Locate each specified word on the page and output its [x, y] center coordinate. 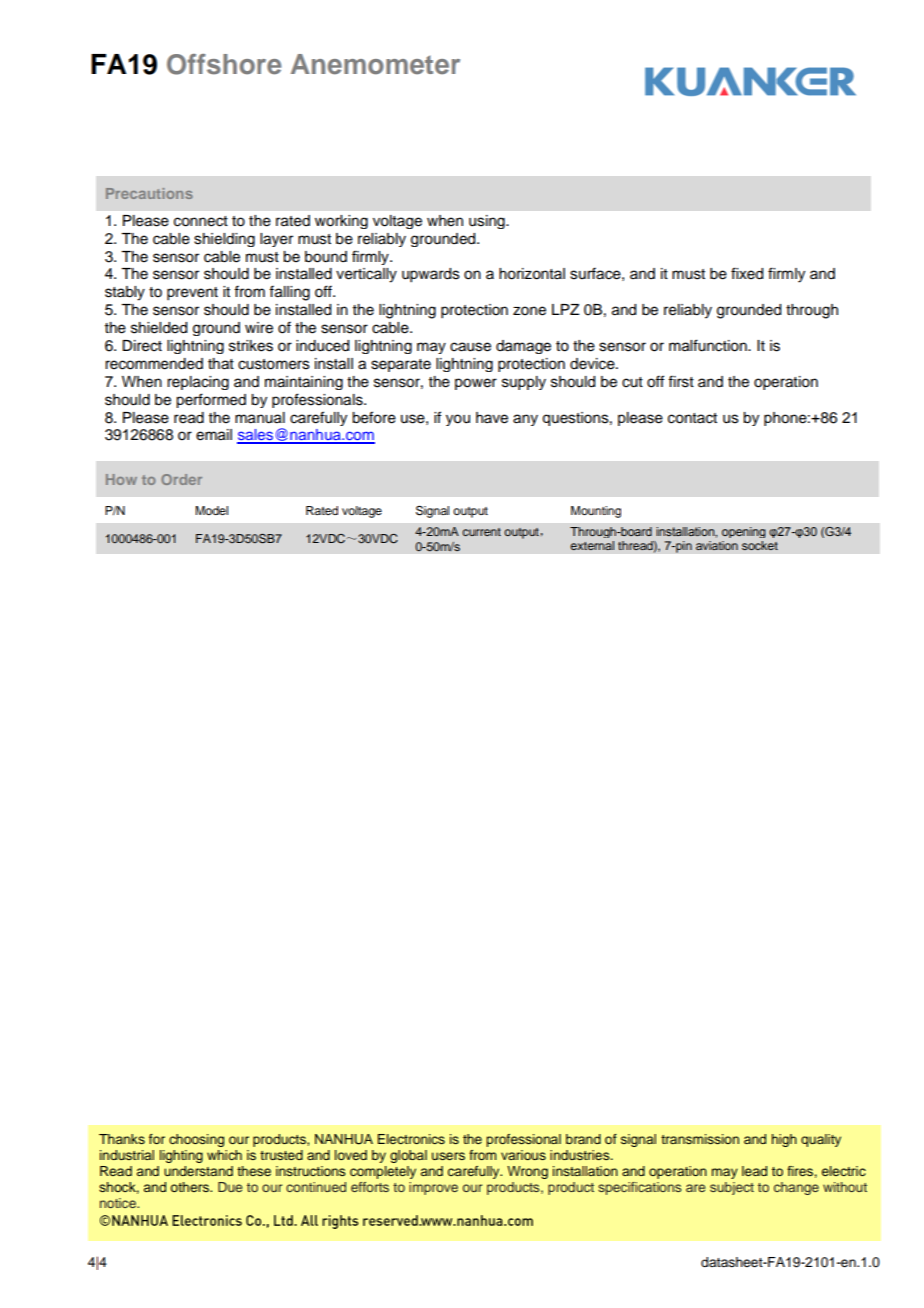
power [476, 384]
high [784, 1140]
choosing [196, 1140]
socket [760, 545]
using [488, 222]
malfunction [709, 345]
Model [211, 510]
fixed [747, 273]
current [481, 532]
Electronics [411, 1139]
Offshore [224, 64]
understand [198, 1171]
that [221, 364]
